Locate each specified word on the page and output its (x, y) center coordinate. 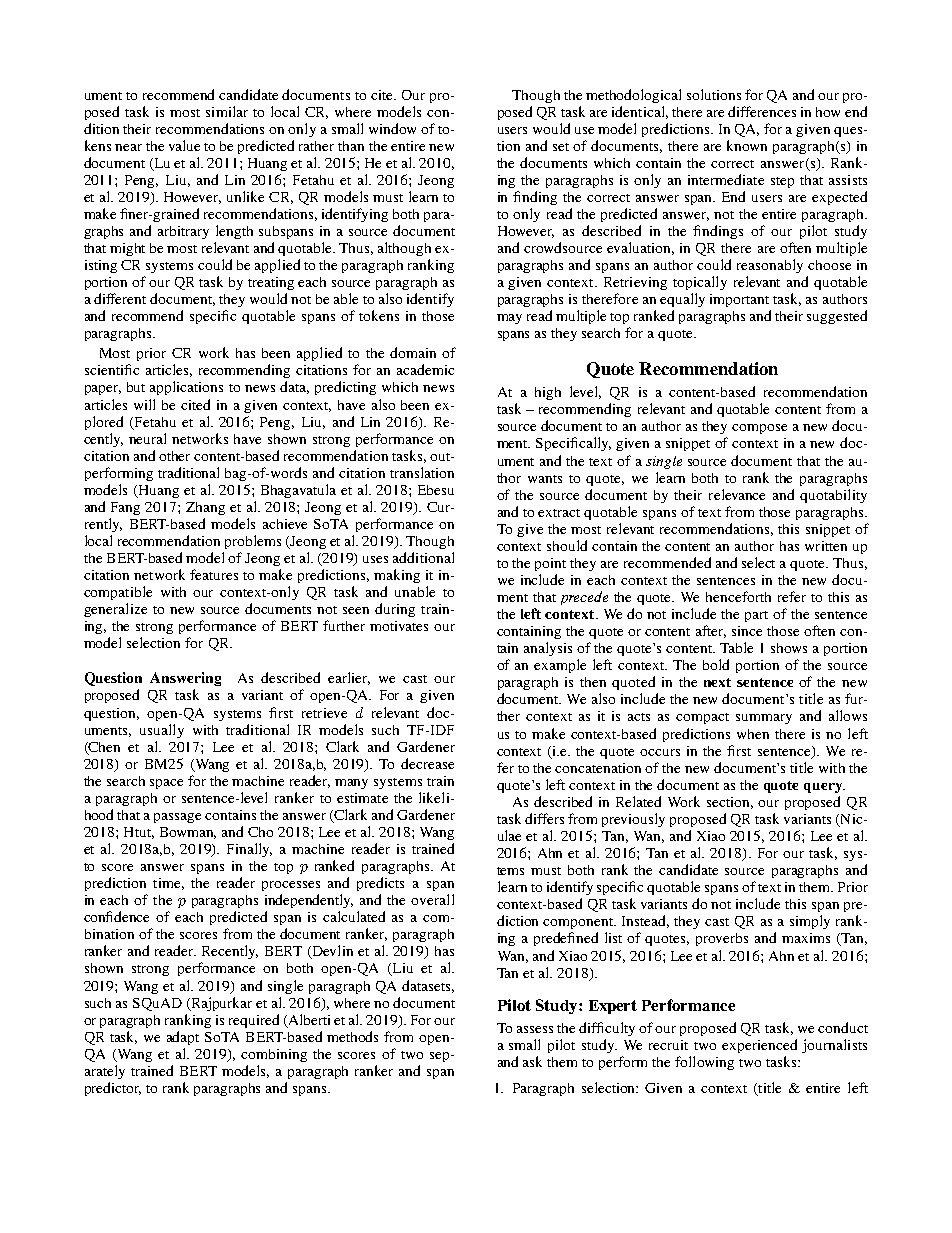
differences (762, 111)
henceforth (738, 596)
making (397, 576)
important (739, 300)
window (392, 128)
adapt (183, 1038)
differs (544, 818)
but (136, 387)
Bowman (188, 833)
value (184, 145)
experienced (759, 1046)
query (824, 788)
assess (535, 1029)
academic (425, 369)
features (214, 574)
